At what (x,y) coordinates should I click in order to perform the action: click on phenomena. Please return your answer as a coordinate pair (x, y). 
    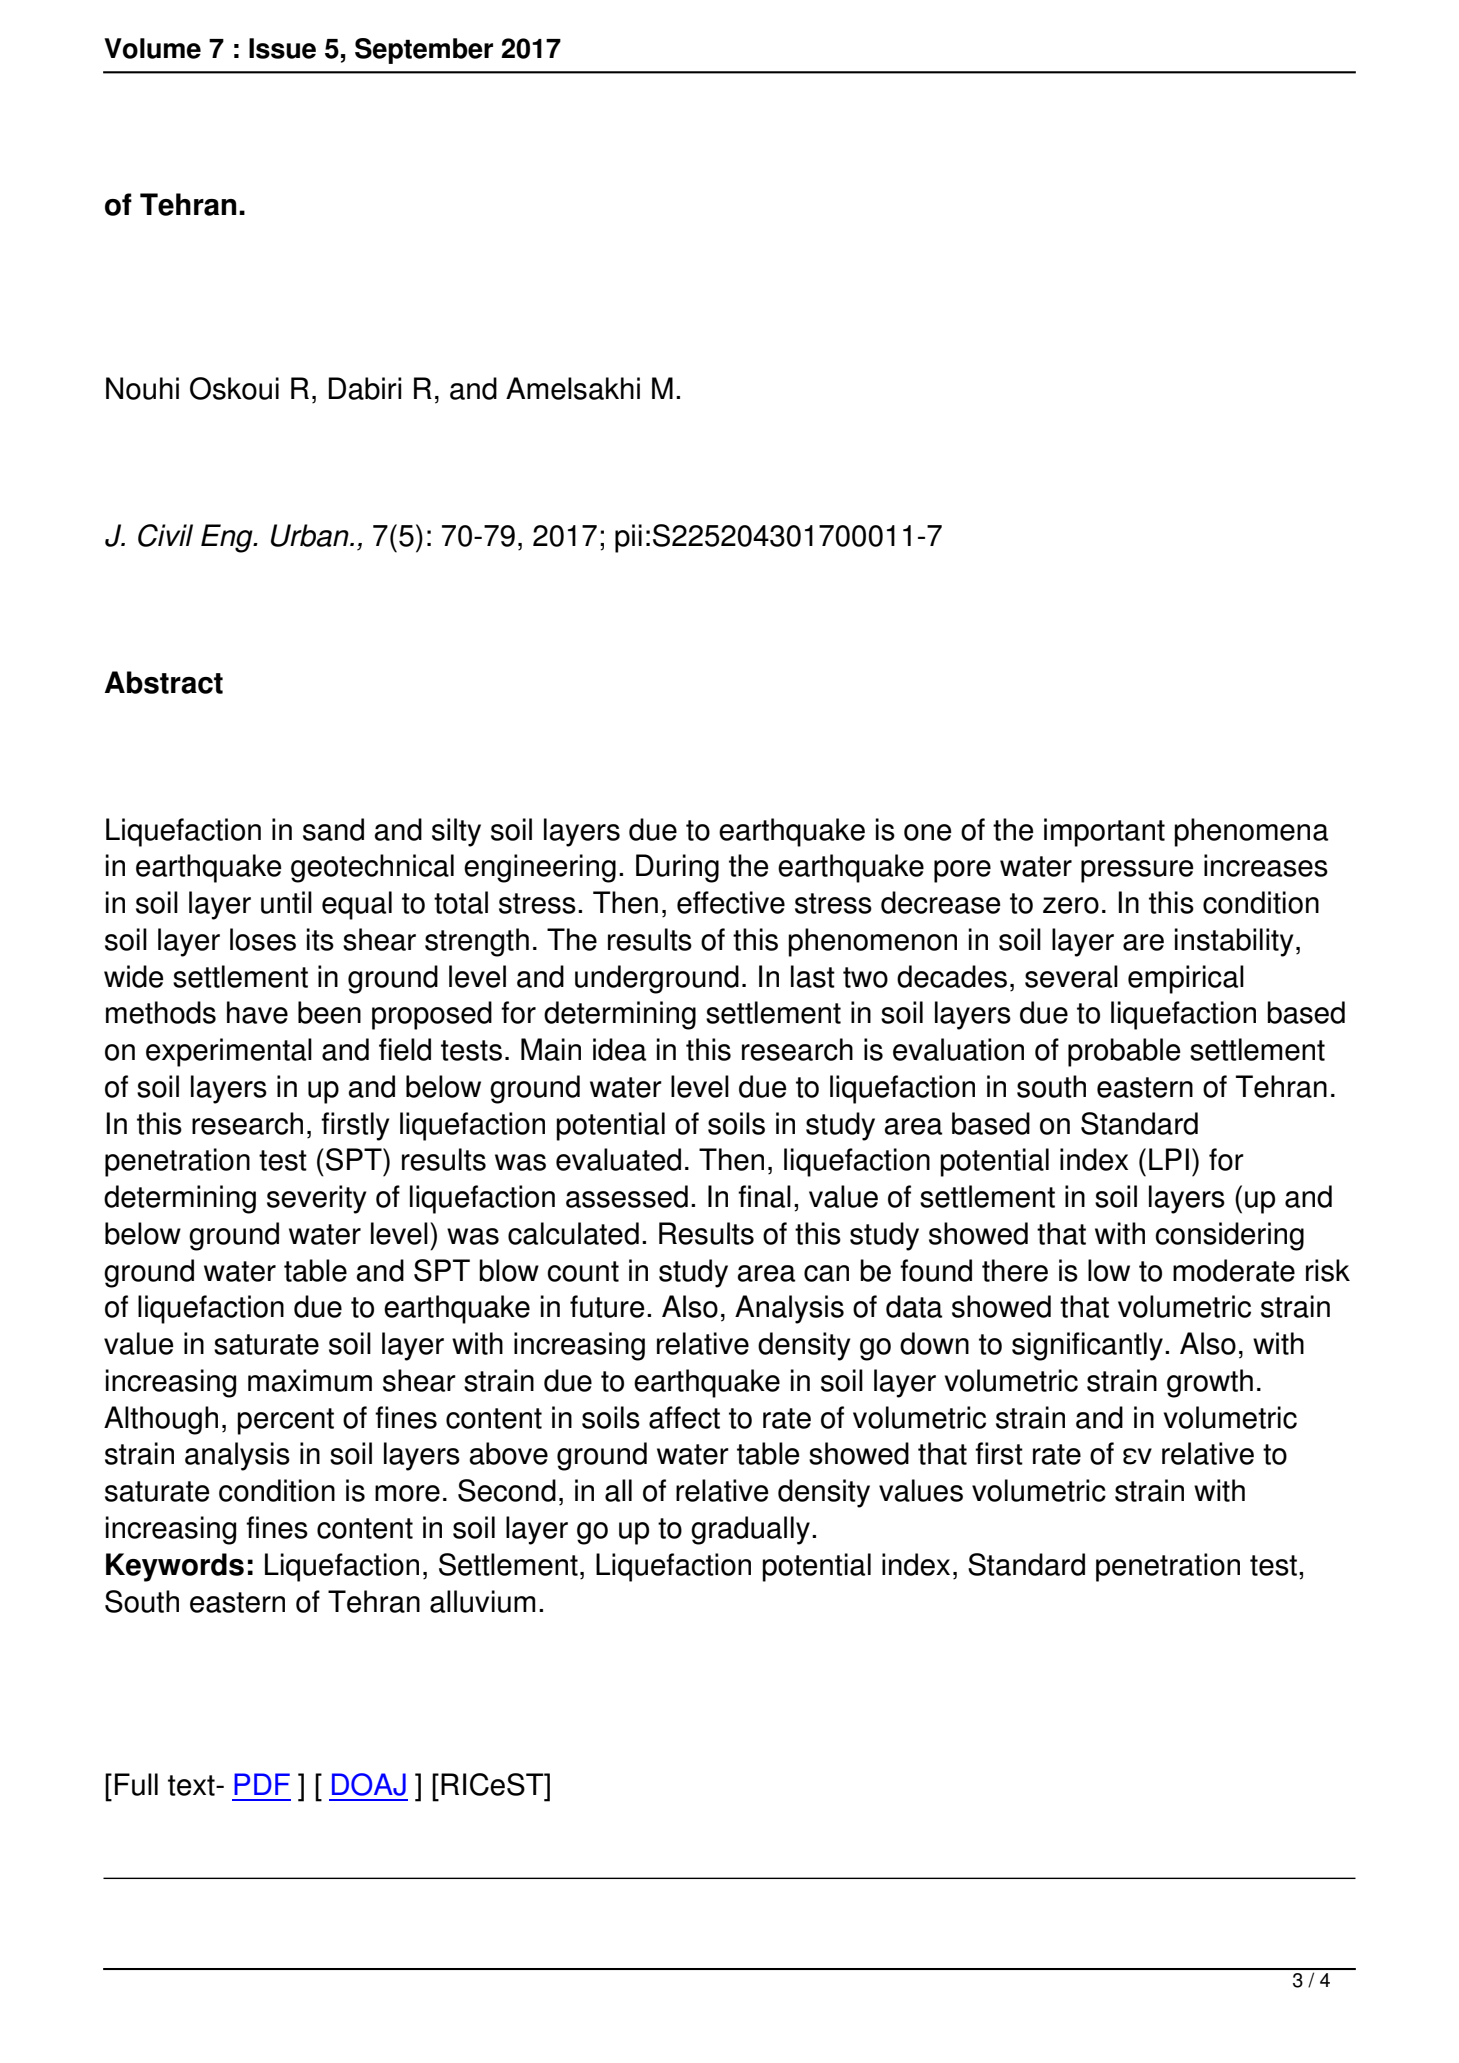
    Looking at the image, I should click on (1251, 832).
